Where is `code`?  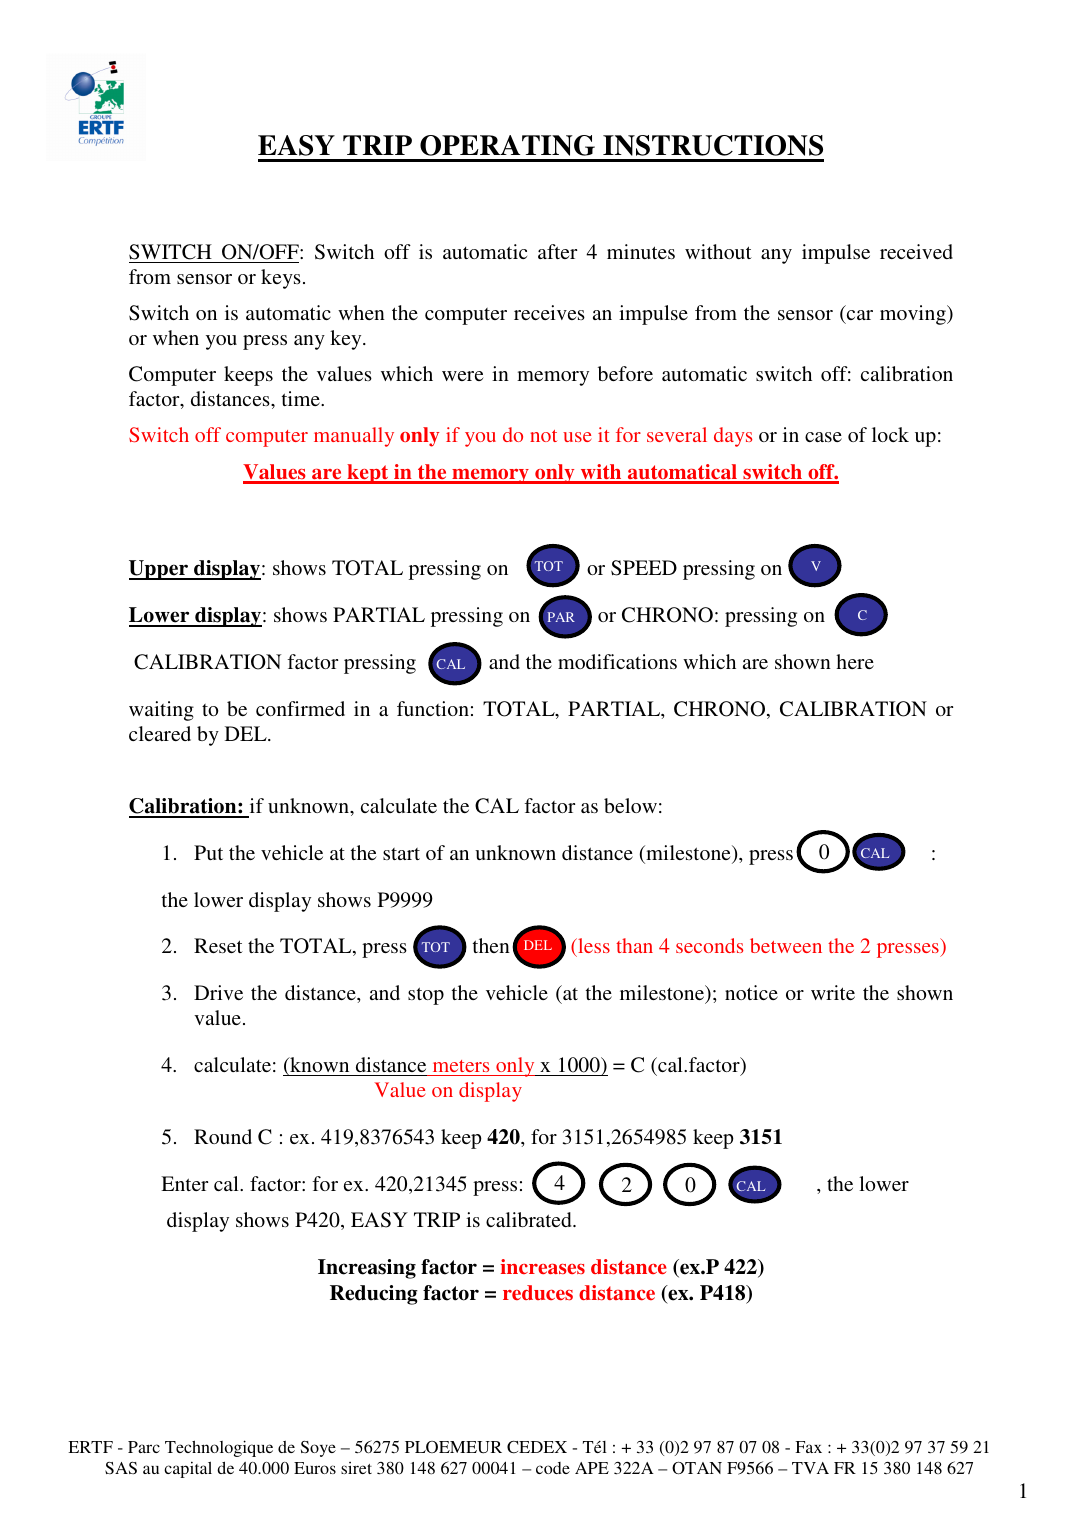
code is located at coordinates (553, 1468).
